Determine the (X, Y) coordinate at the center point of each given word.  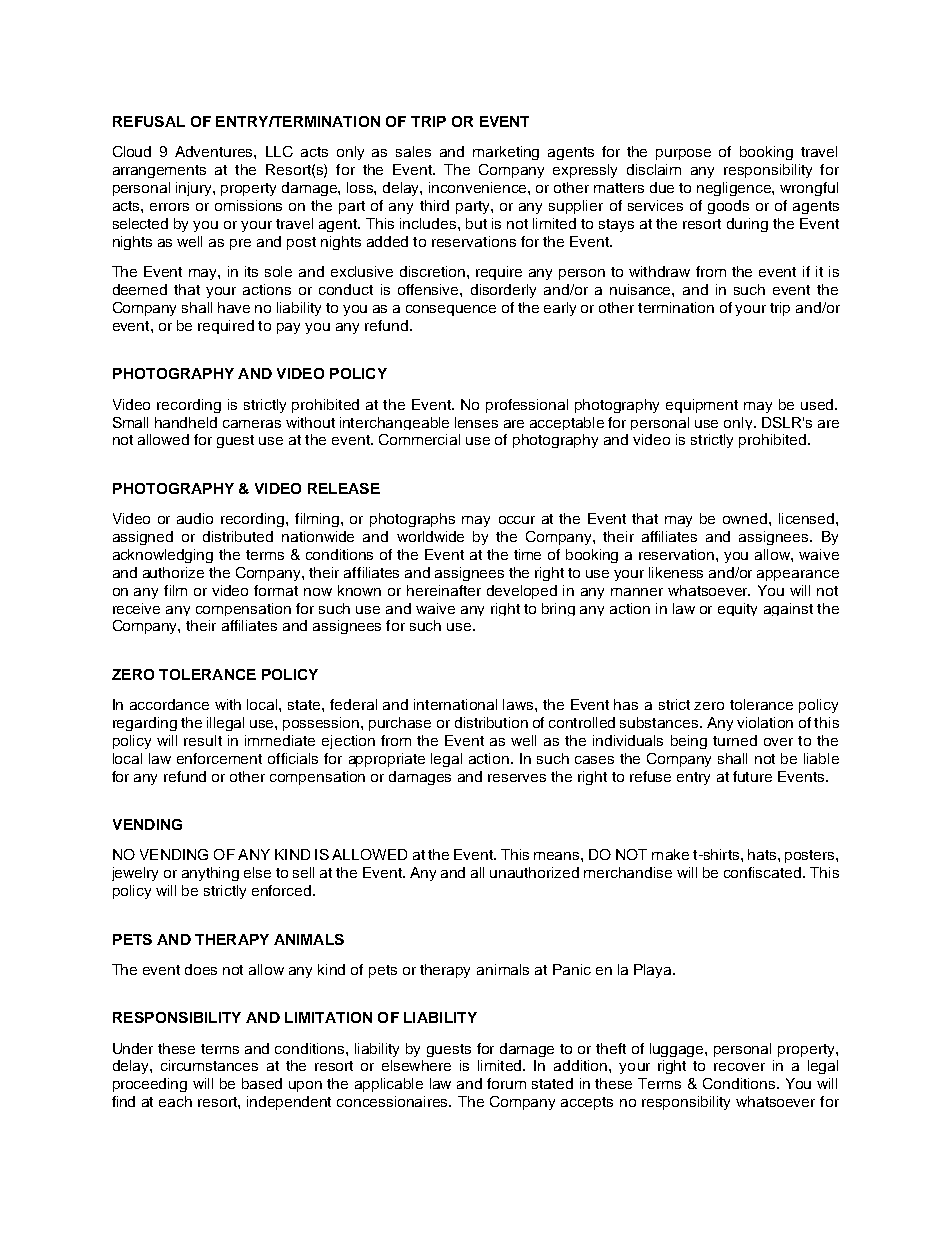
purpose (683, 154)
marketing (506, 153)
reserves (517, 778)
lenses (476, 422)
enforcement (219, 758)
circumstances (209, 1065)
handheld (186, 422)
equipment (702, 406)
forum (506, 1083)
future (752, 776)
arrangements (159, 171)
